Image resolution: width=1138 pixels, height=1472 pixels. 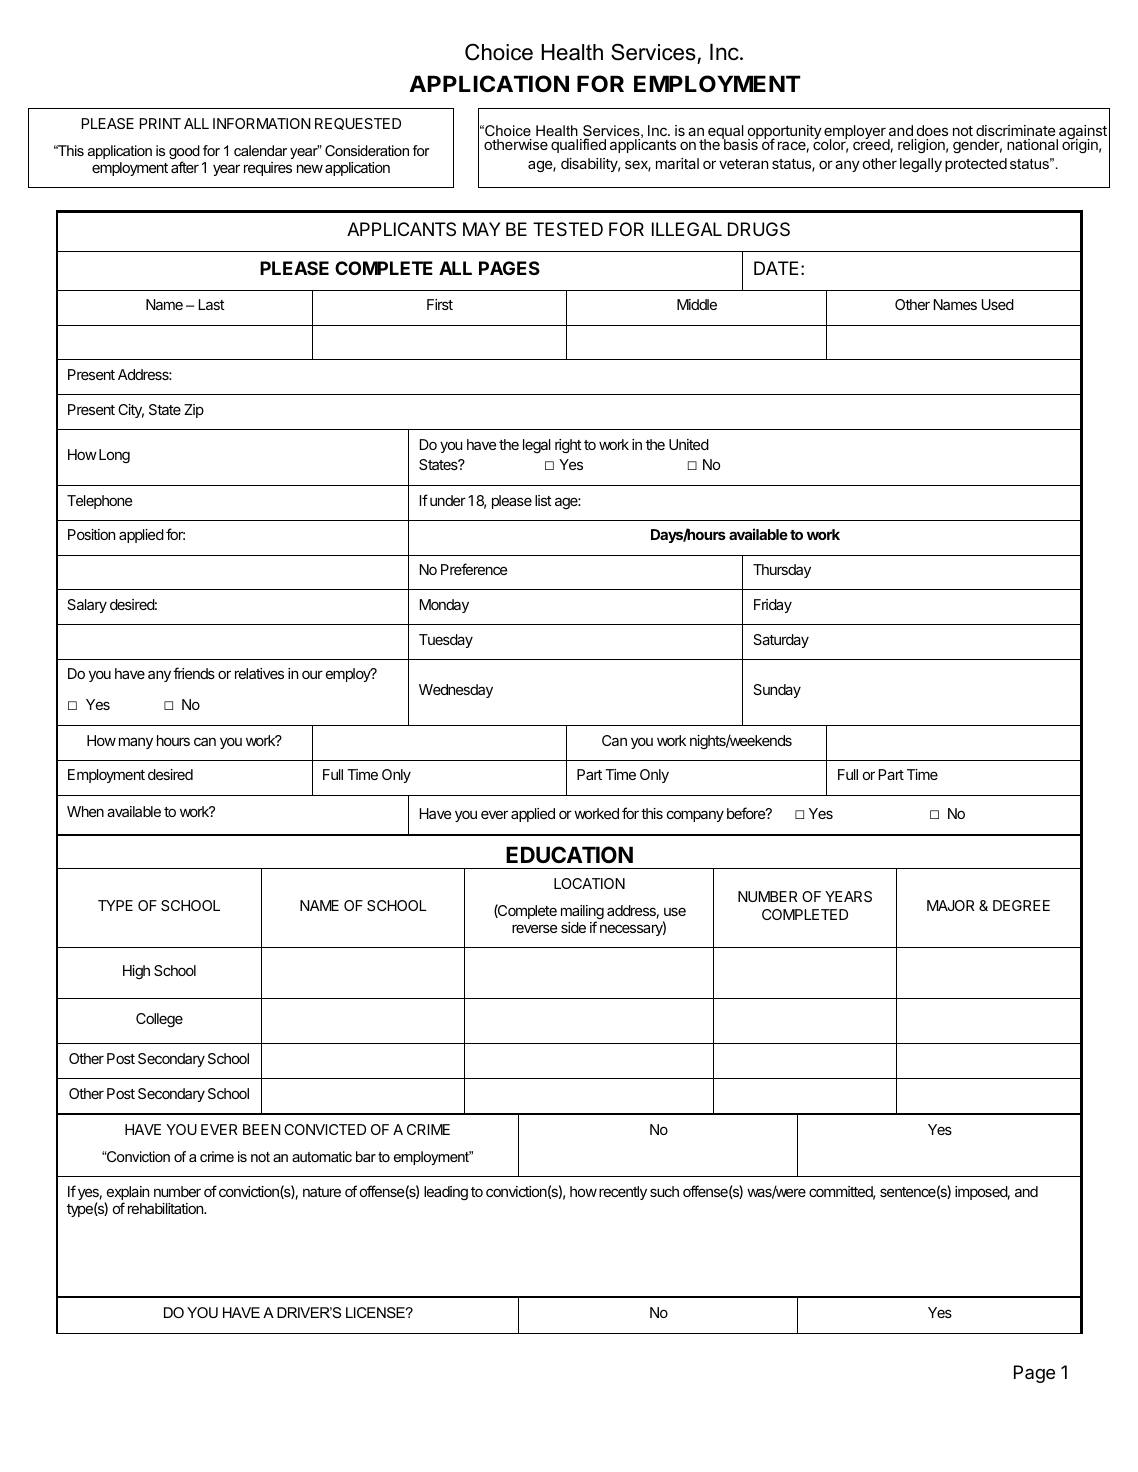 I want to click on When, so click(x=85, y=811).
